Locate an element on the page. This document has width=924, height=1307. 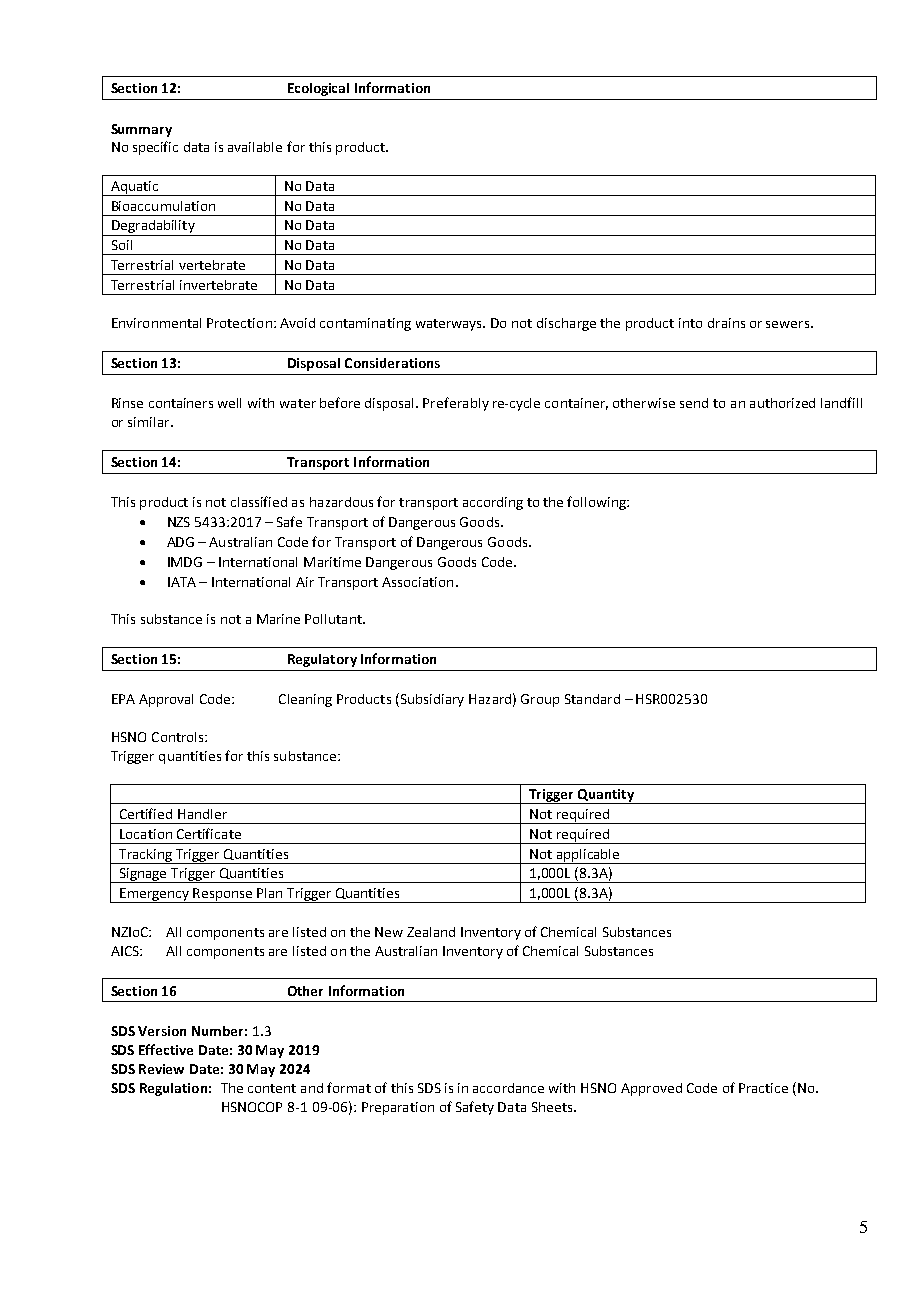
NZS is located at coordinates (179, 522).
